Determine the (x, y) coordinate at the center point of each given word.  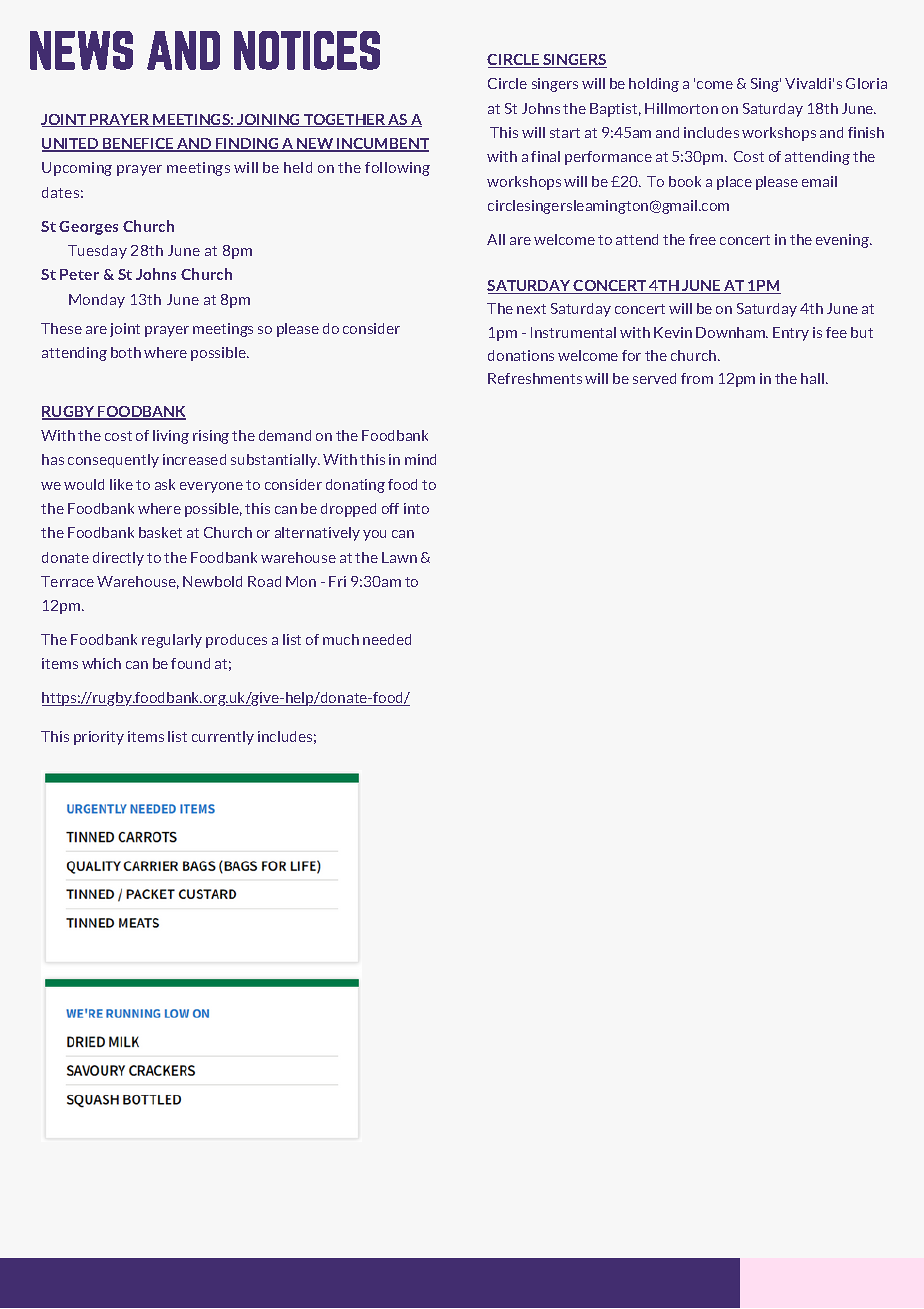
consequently (113, 461)
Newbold (212, 581)
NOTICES (307, 50)
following (397, 169)
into (416, 508)
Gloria (866, 83)
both (126, 352)
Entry (791, 334)
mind (420, 459)
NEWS (81, 50)
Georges (88, 228)
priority (99, 738)
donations (521, 355)
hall (812, 378)
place (734, 183)
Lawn (399, 557)
